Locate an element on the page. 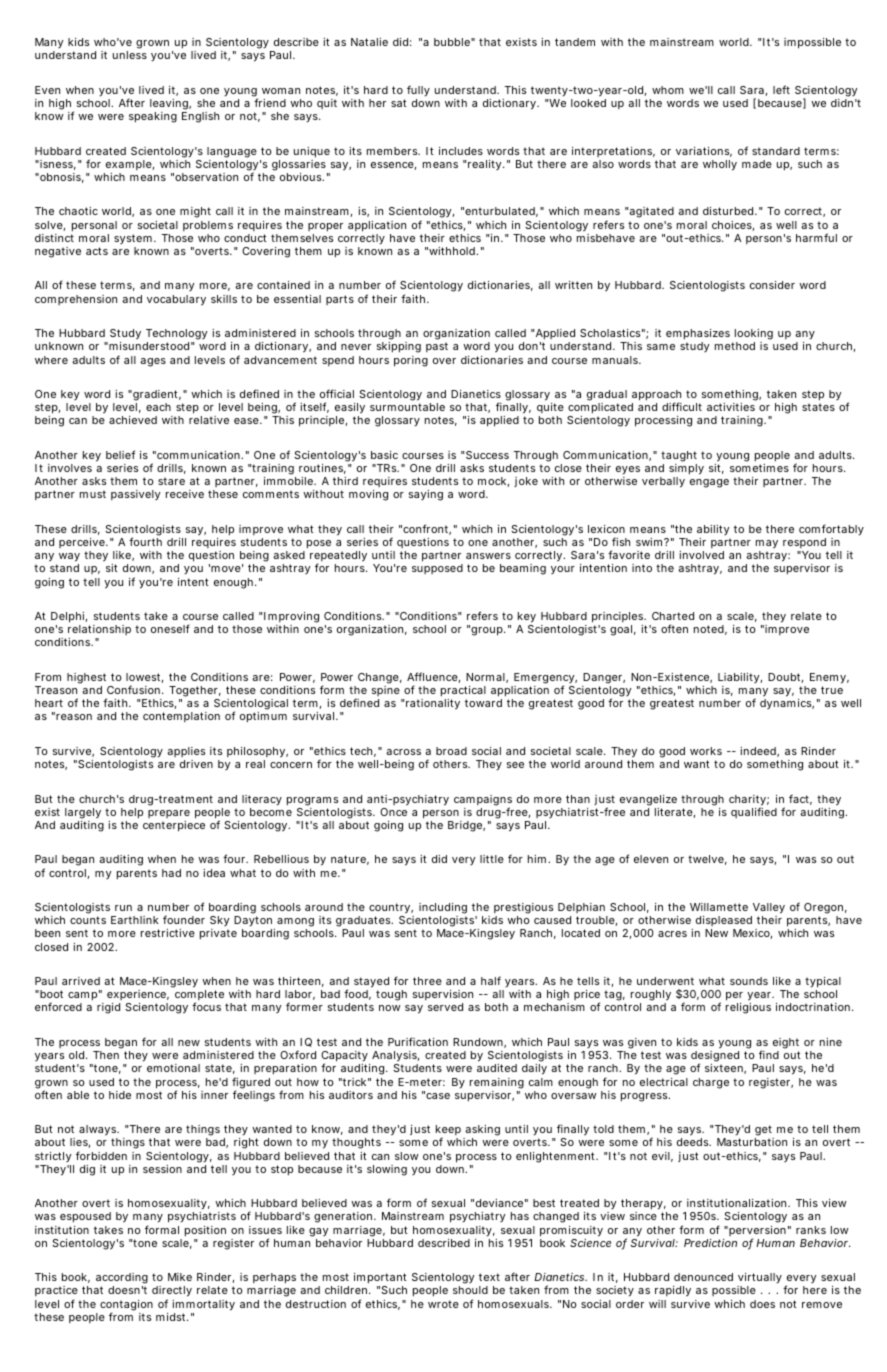 This document has width=887, height=1372. sounds is located at coordinates (749, 981).
